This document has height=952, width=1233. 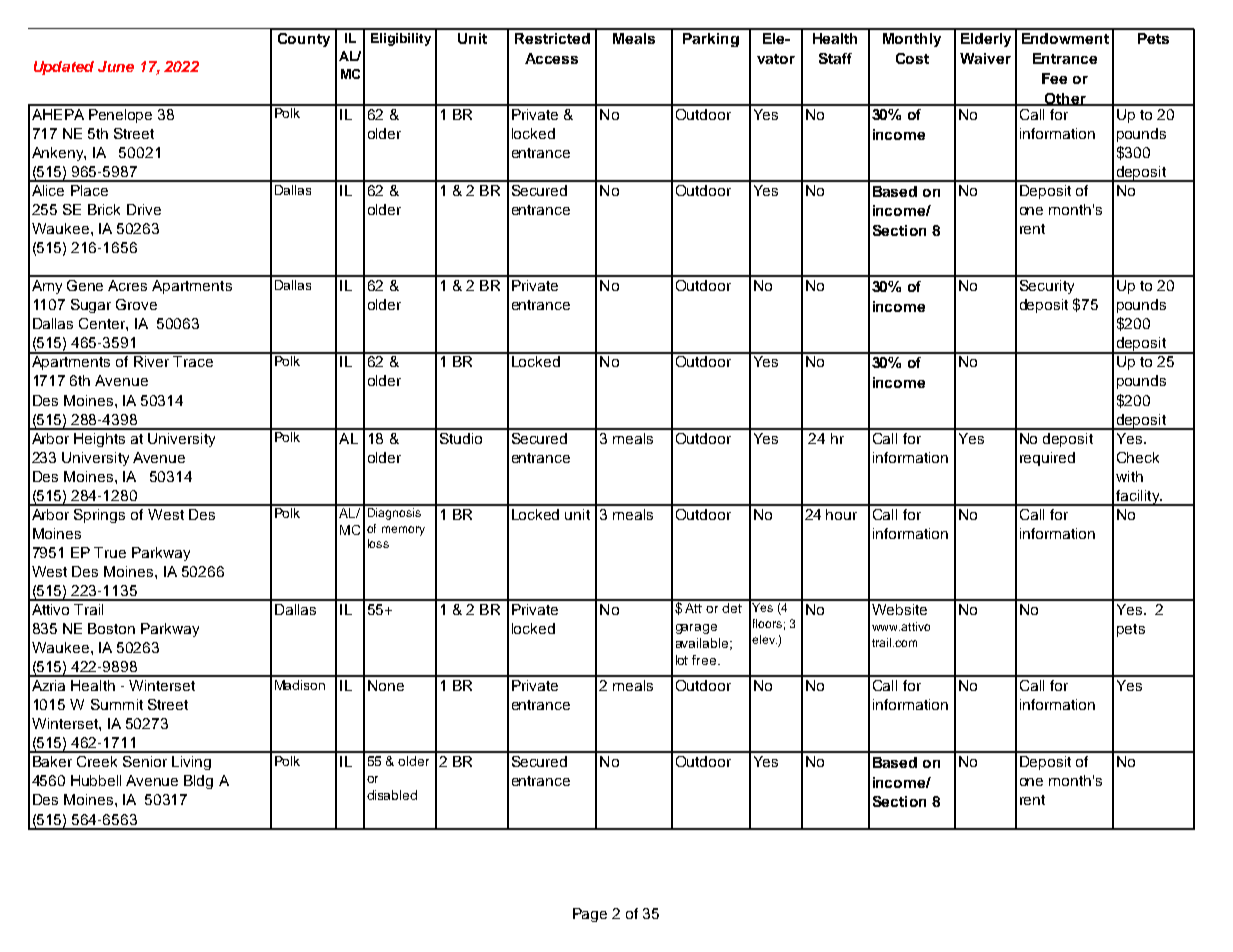 What do you see at coordinates (198, 782) in the document?
I see `Bldg` at bounding box center [198, 782].
